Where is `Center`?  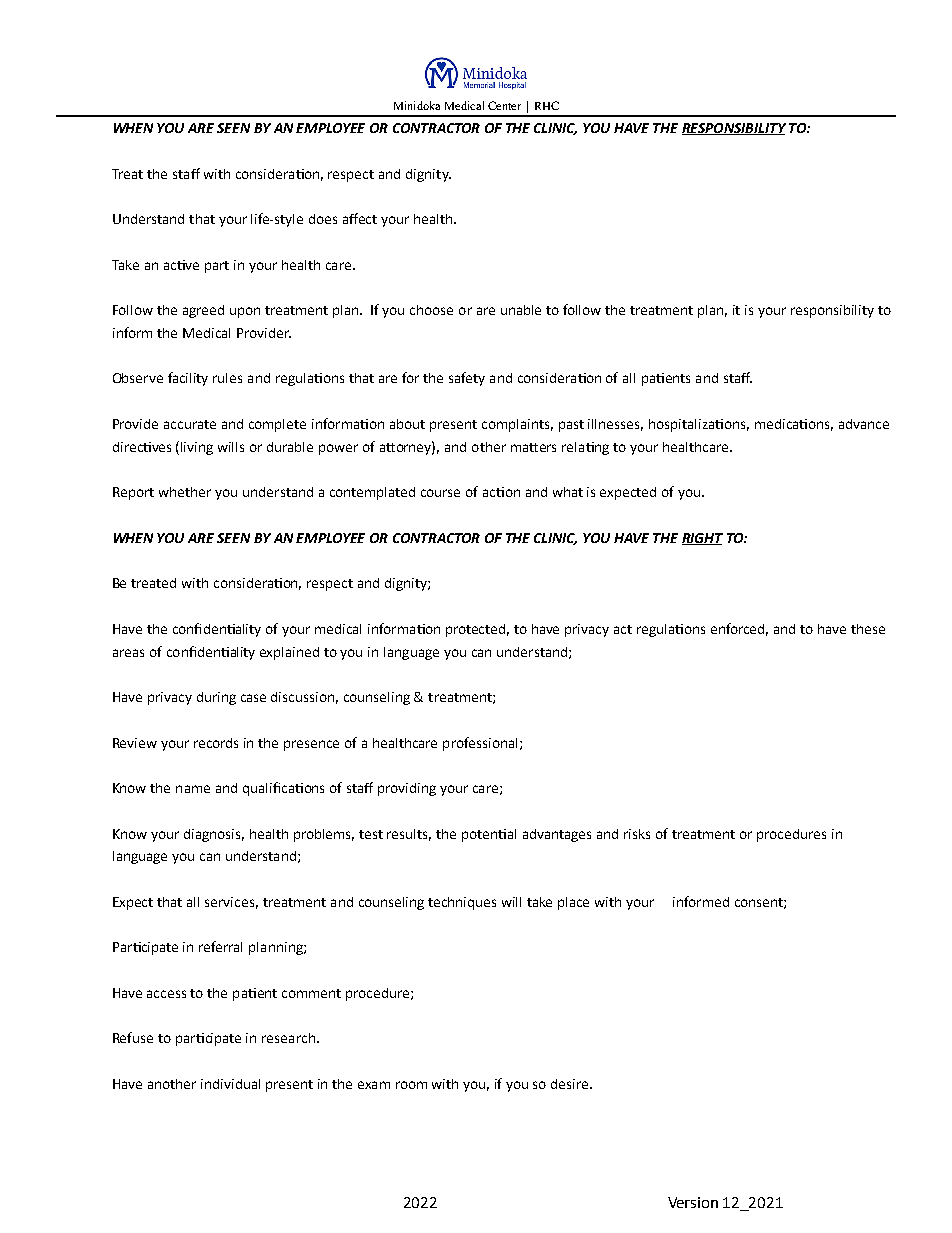
Center is located at coordinates (504, 105).
